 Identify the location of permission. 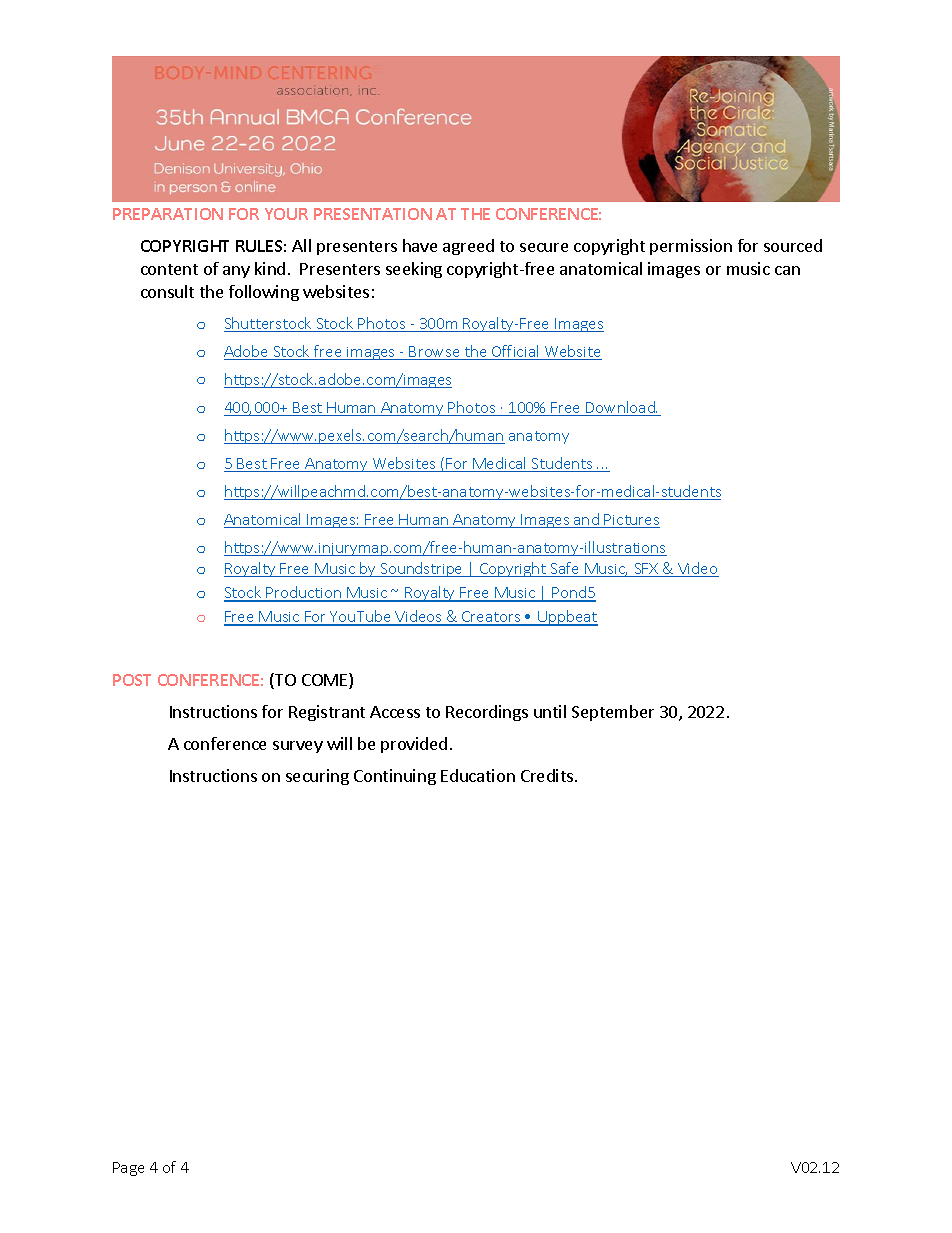
(691, 247).
